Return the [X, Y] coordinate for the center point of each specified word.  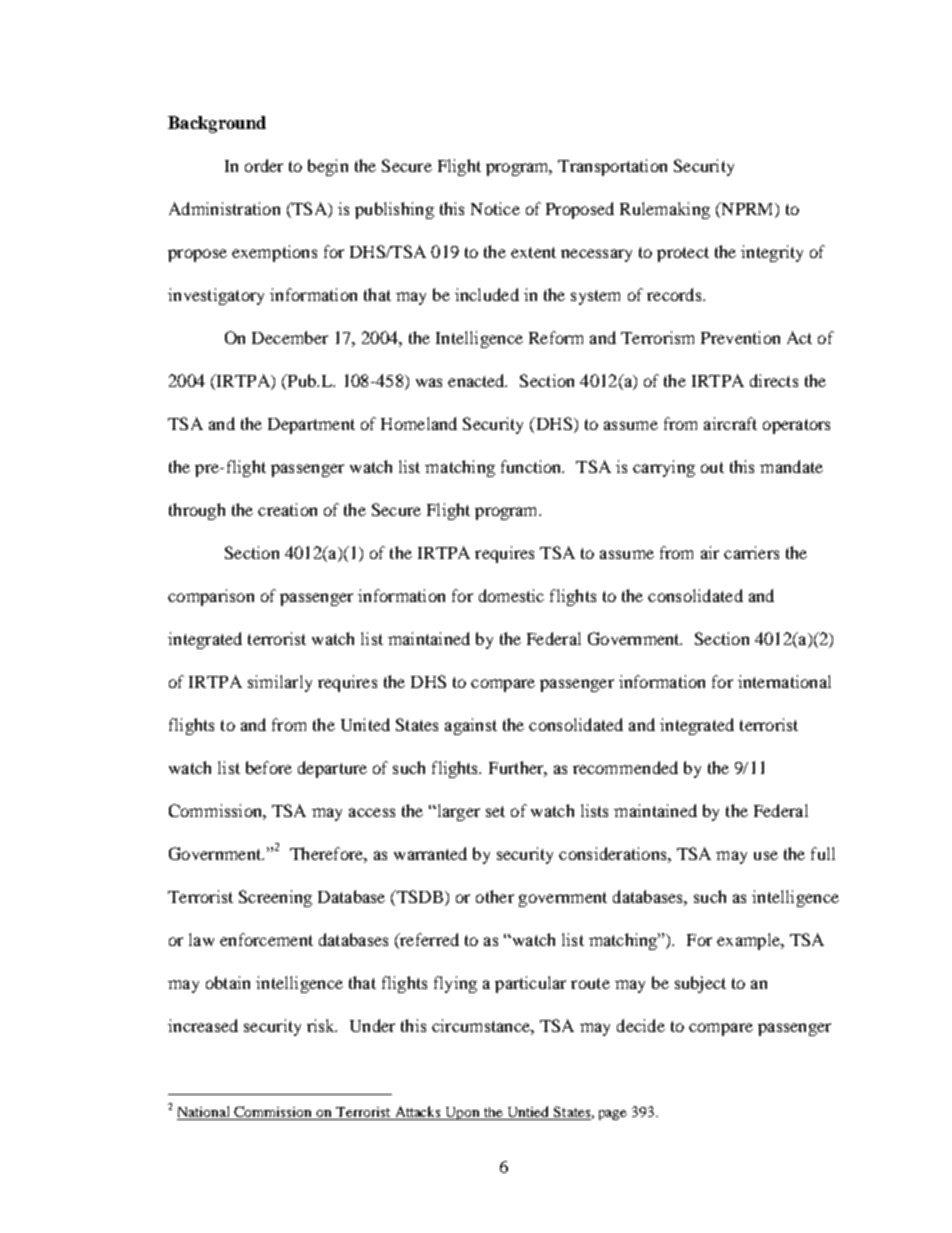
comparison [211, 597]
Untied [528, 1113]
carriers [751, 552]
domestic [511, 595]
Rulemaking [665, 210]
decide [641, 1025]
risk [322, 1025]
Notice [495, 208]
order [264, 165]
